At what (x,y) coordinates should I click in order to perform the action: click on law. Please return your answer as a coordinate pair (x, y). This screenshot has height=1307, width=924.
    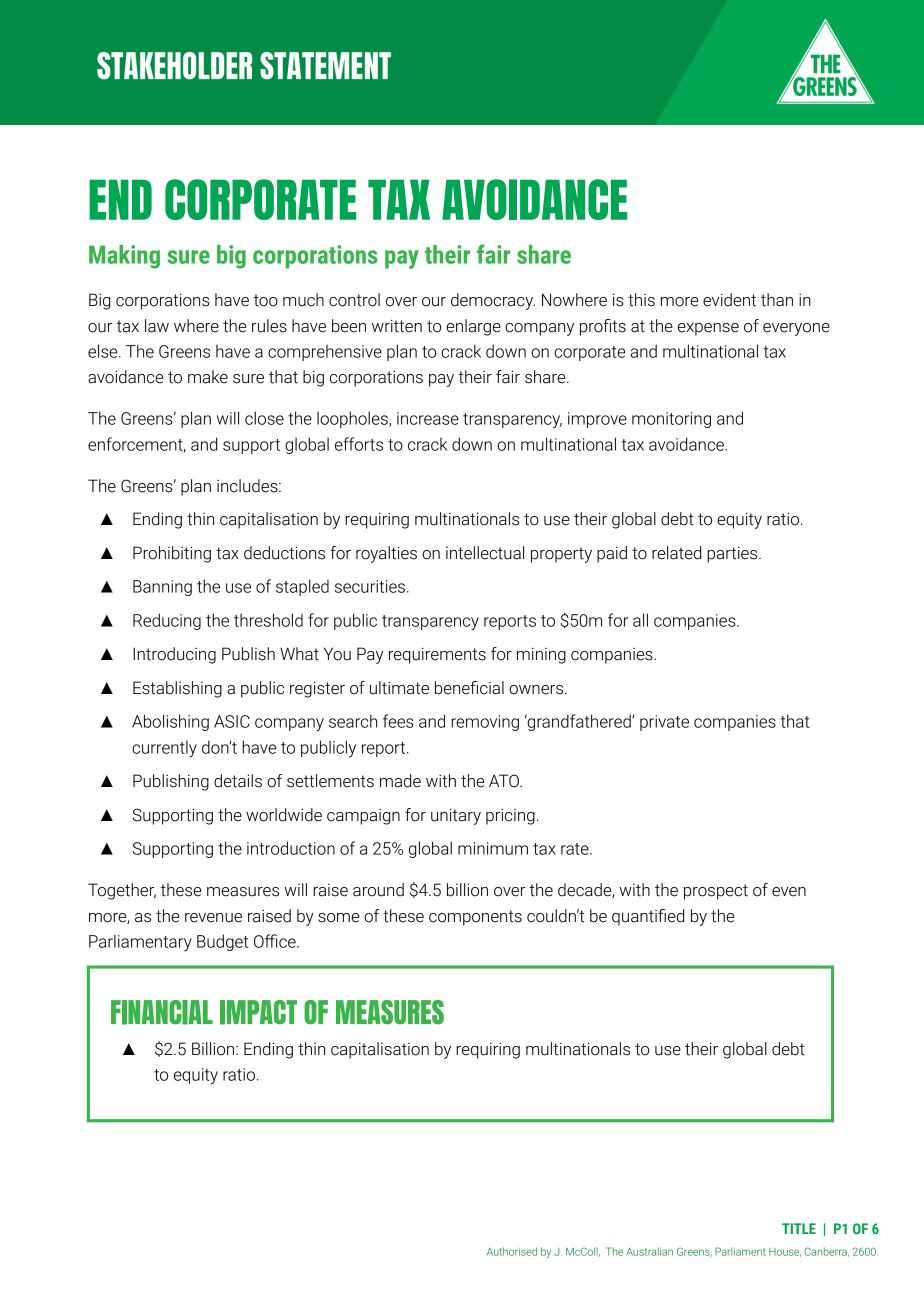
    Looking at the image, I should click on (157, 326).
